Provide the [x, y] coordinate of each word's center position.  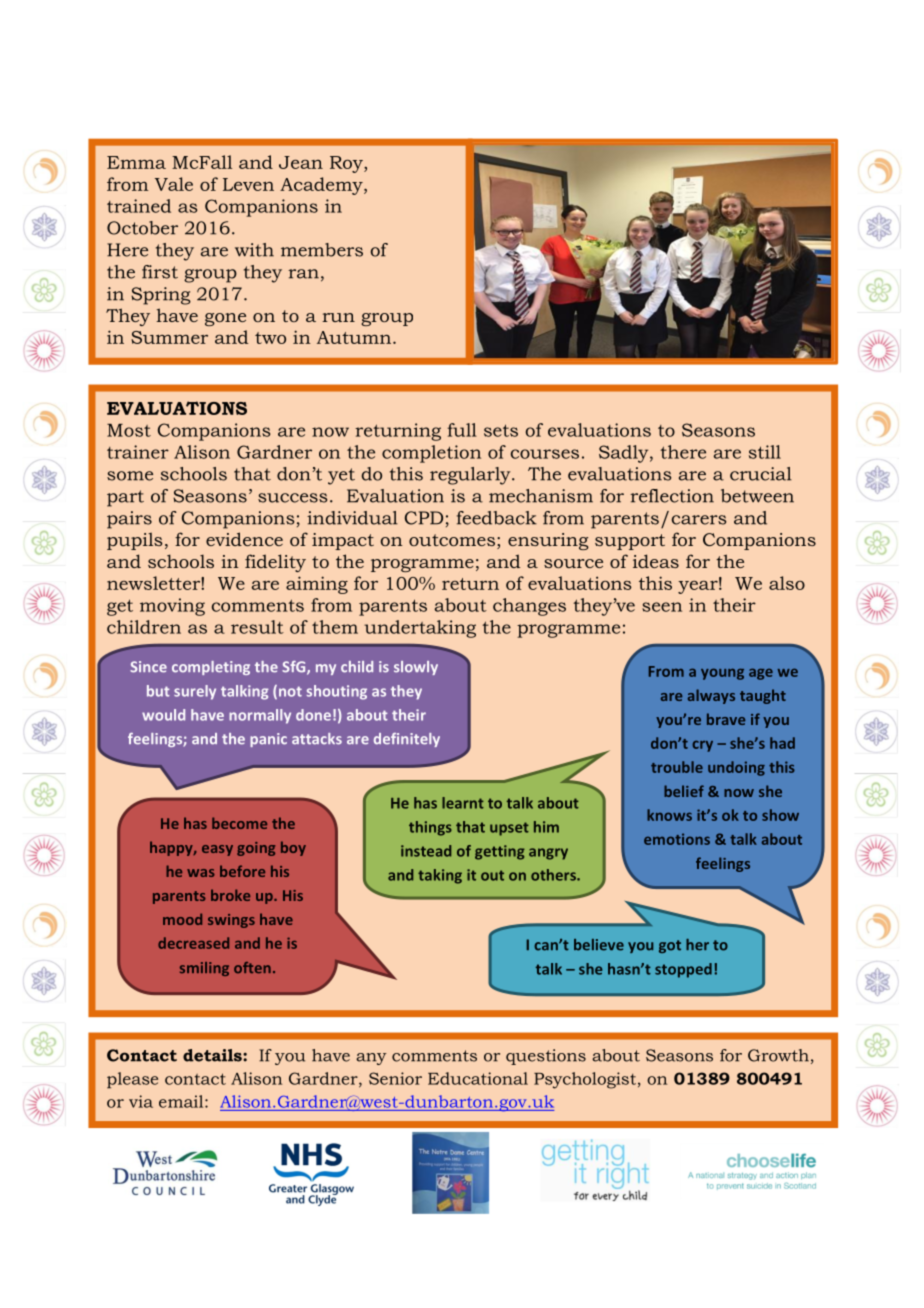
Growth [778, 1055]
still [765, 452]
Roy [347, 164]
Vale [174, 184]
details [213, 1055]
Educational [478, 1078]
